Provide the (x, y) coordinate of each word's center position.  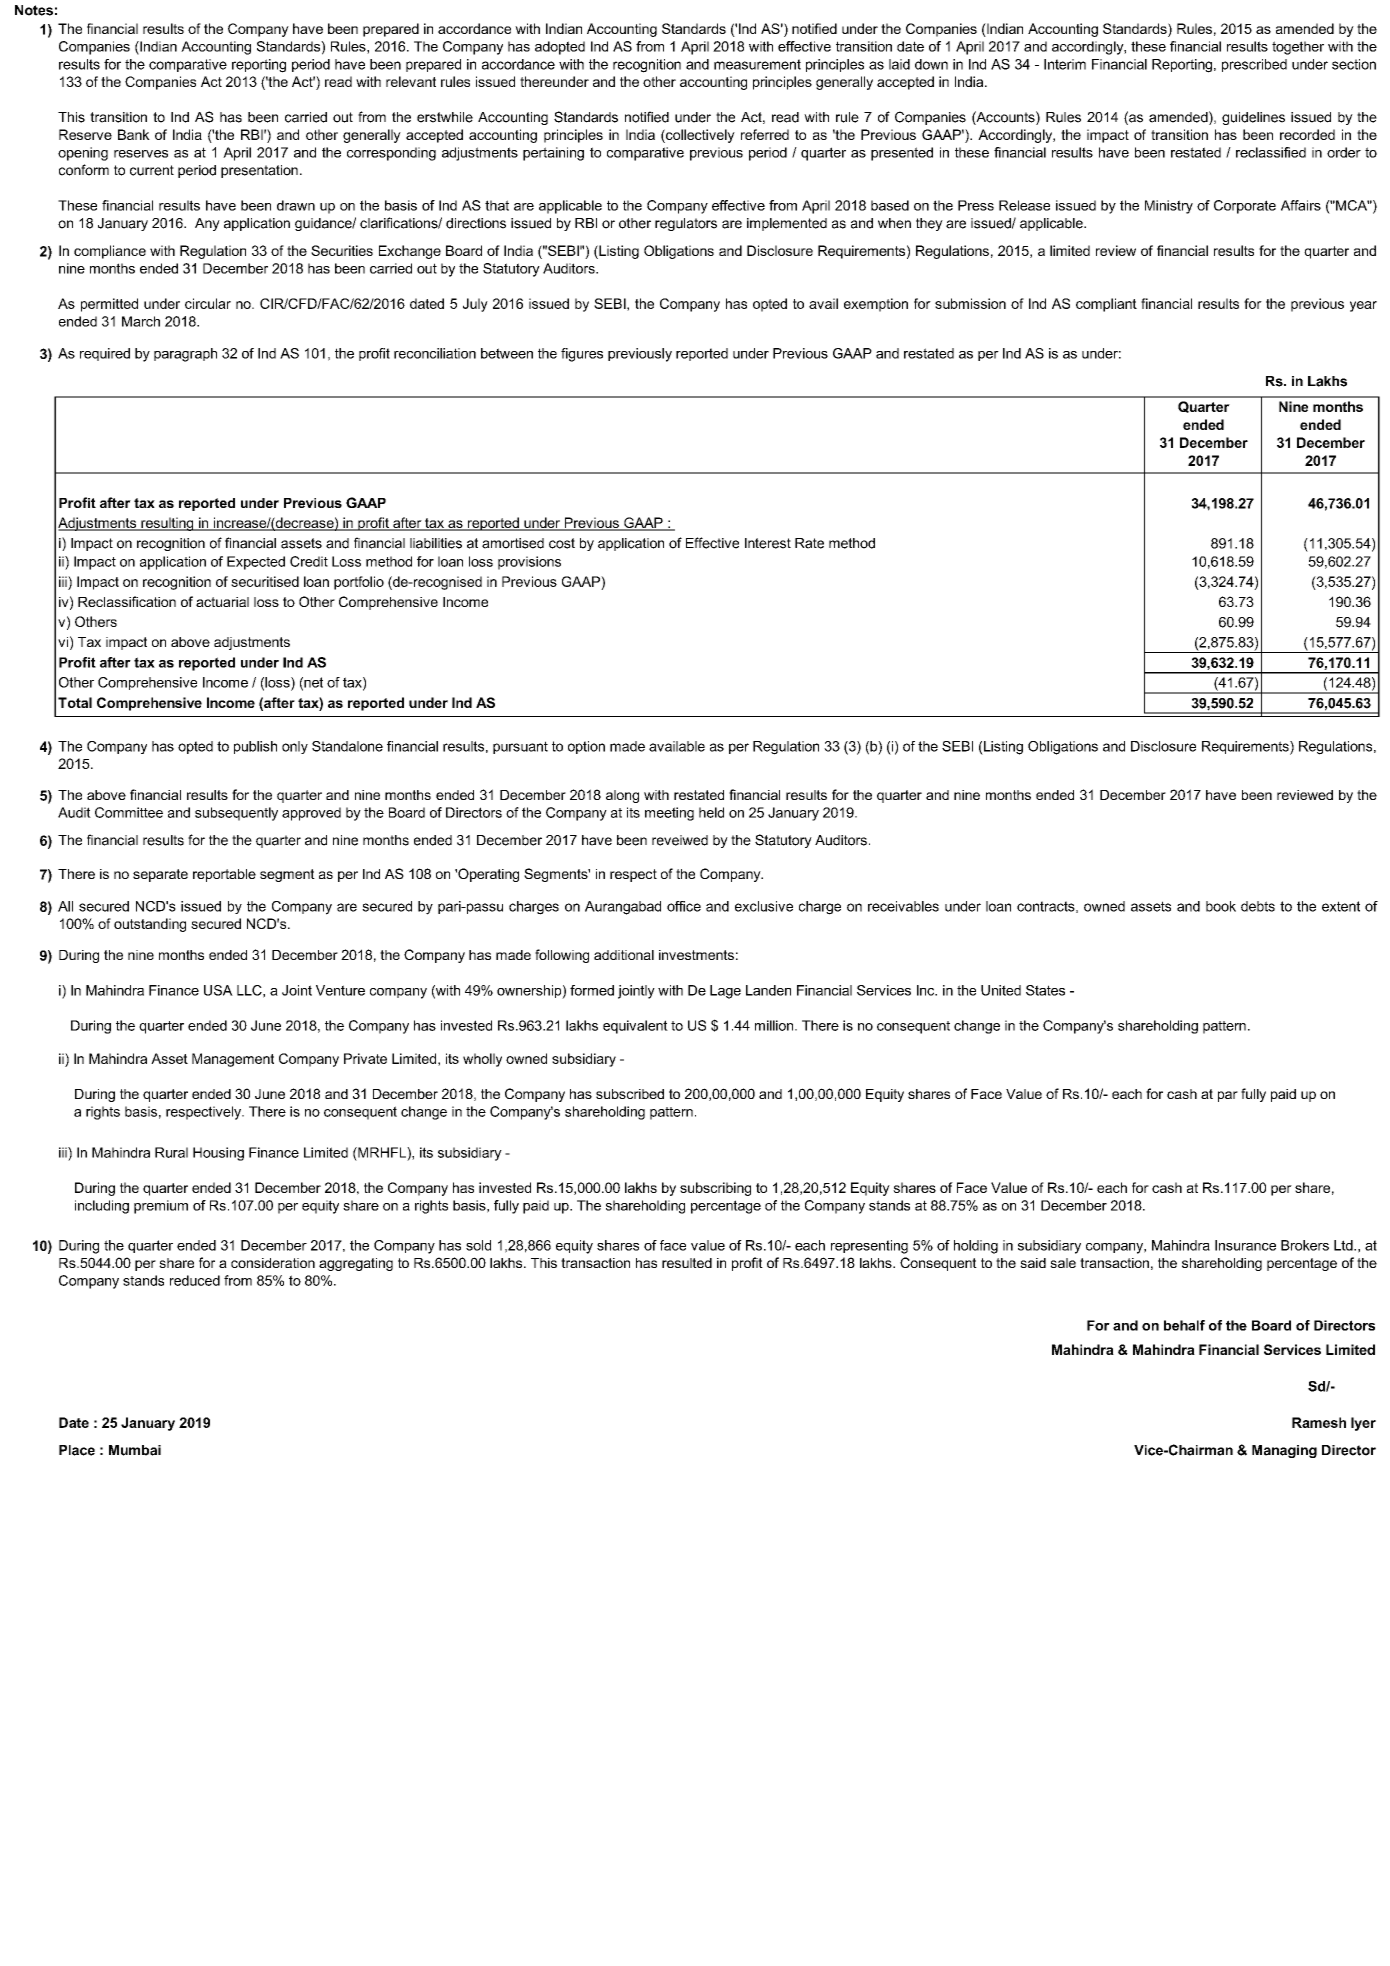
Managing (1284, 1451)
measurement (757, 64)
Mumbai (135, 1450)
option (586, 747)
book (1221, 906)
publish (255, 747)
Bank (134, 134)
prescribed (1254, 65)
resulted (687, 1263)
